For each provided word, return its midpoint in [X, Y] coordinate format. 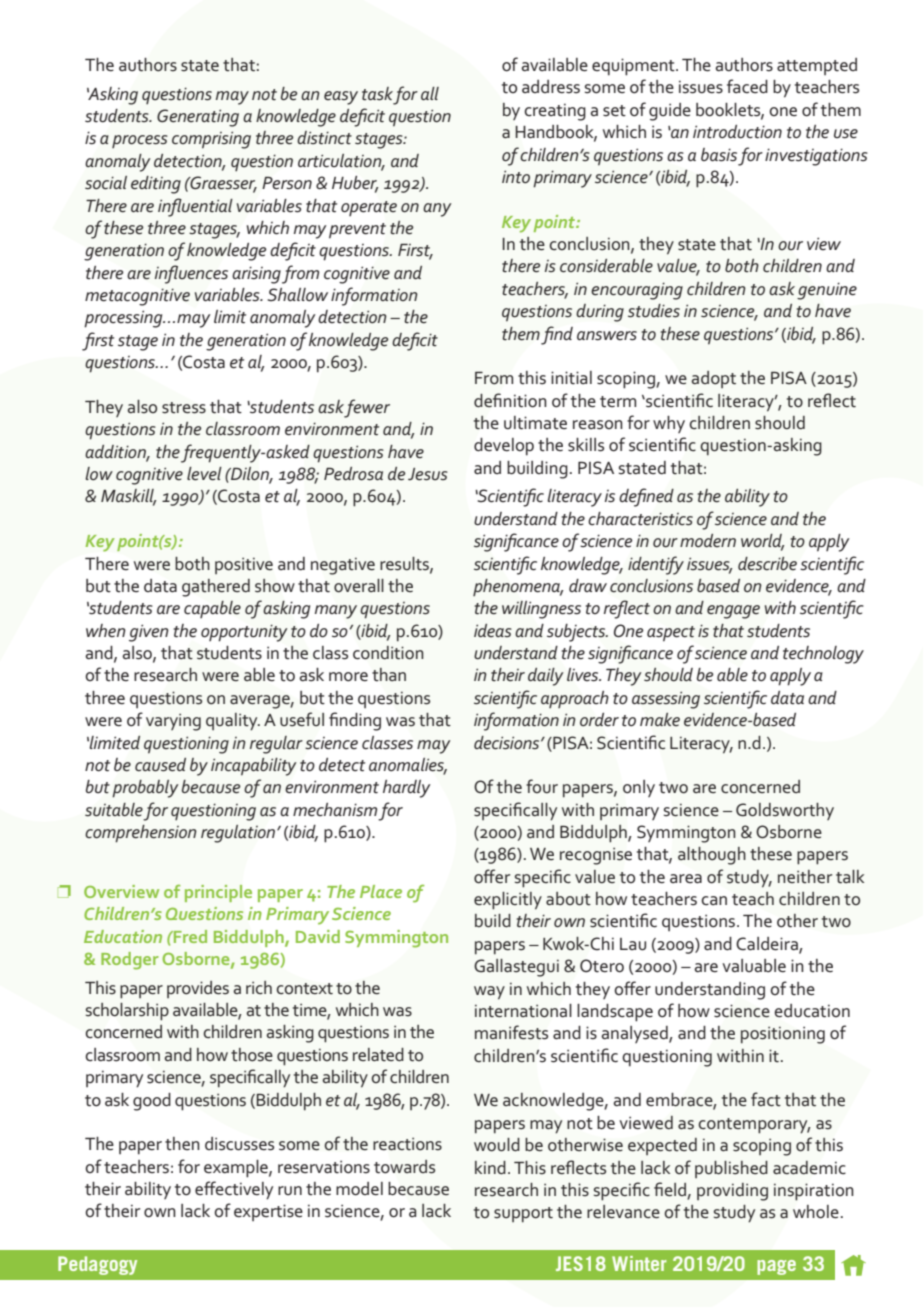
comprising [211, 140]
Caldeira [768, 945]
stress [184, 408]
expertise [268, 1212]
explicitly [508, 901]
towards [404, 1167]
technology [823, 655]
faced [747, 86]
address [551, 87]
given [149, 633]
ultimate [535, 423]
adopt [713, 379]
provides [198, 989]
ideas [493, 630]
